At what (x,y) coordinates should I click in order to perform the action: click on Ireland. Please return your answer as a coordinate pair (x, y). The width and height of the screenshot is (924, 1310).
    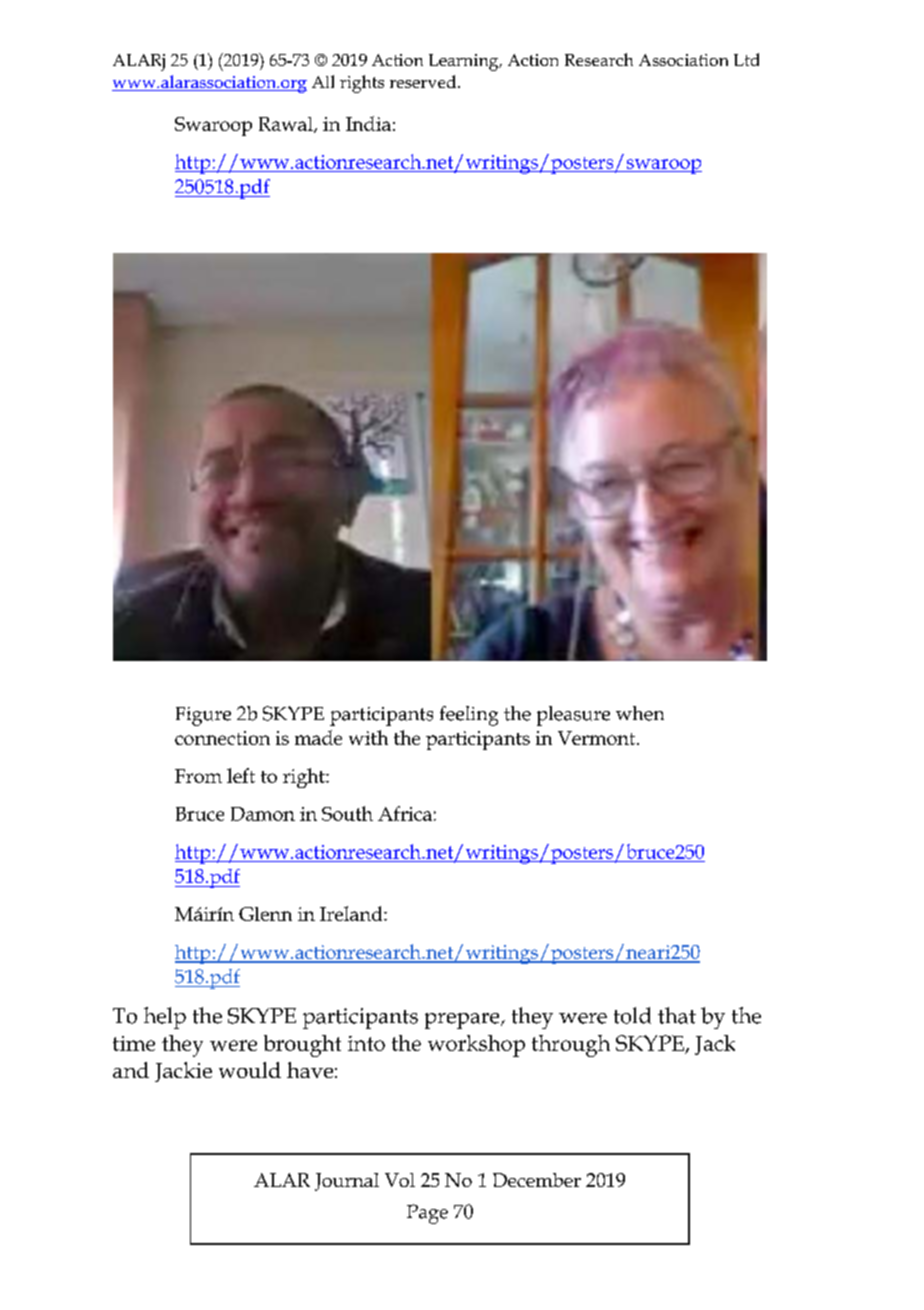
    Looking at the image, I should click on (352, 913).
